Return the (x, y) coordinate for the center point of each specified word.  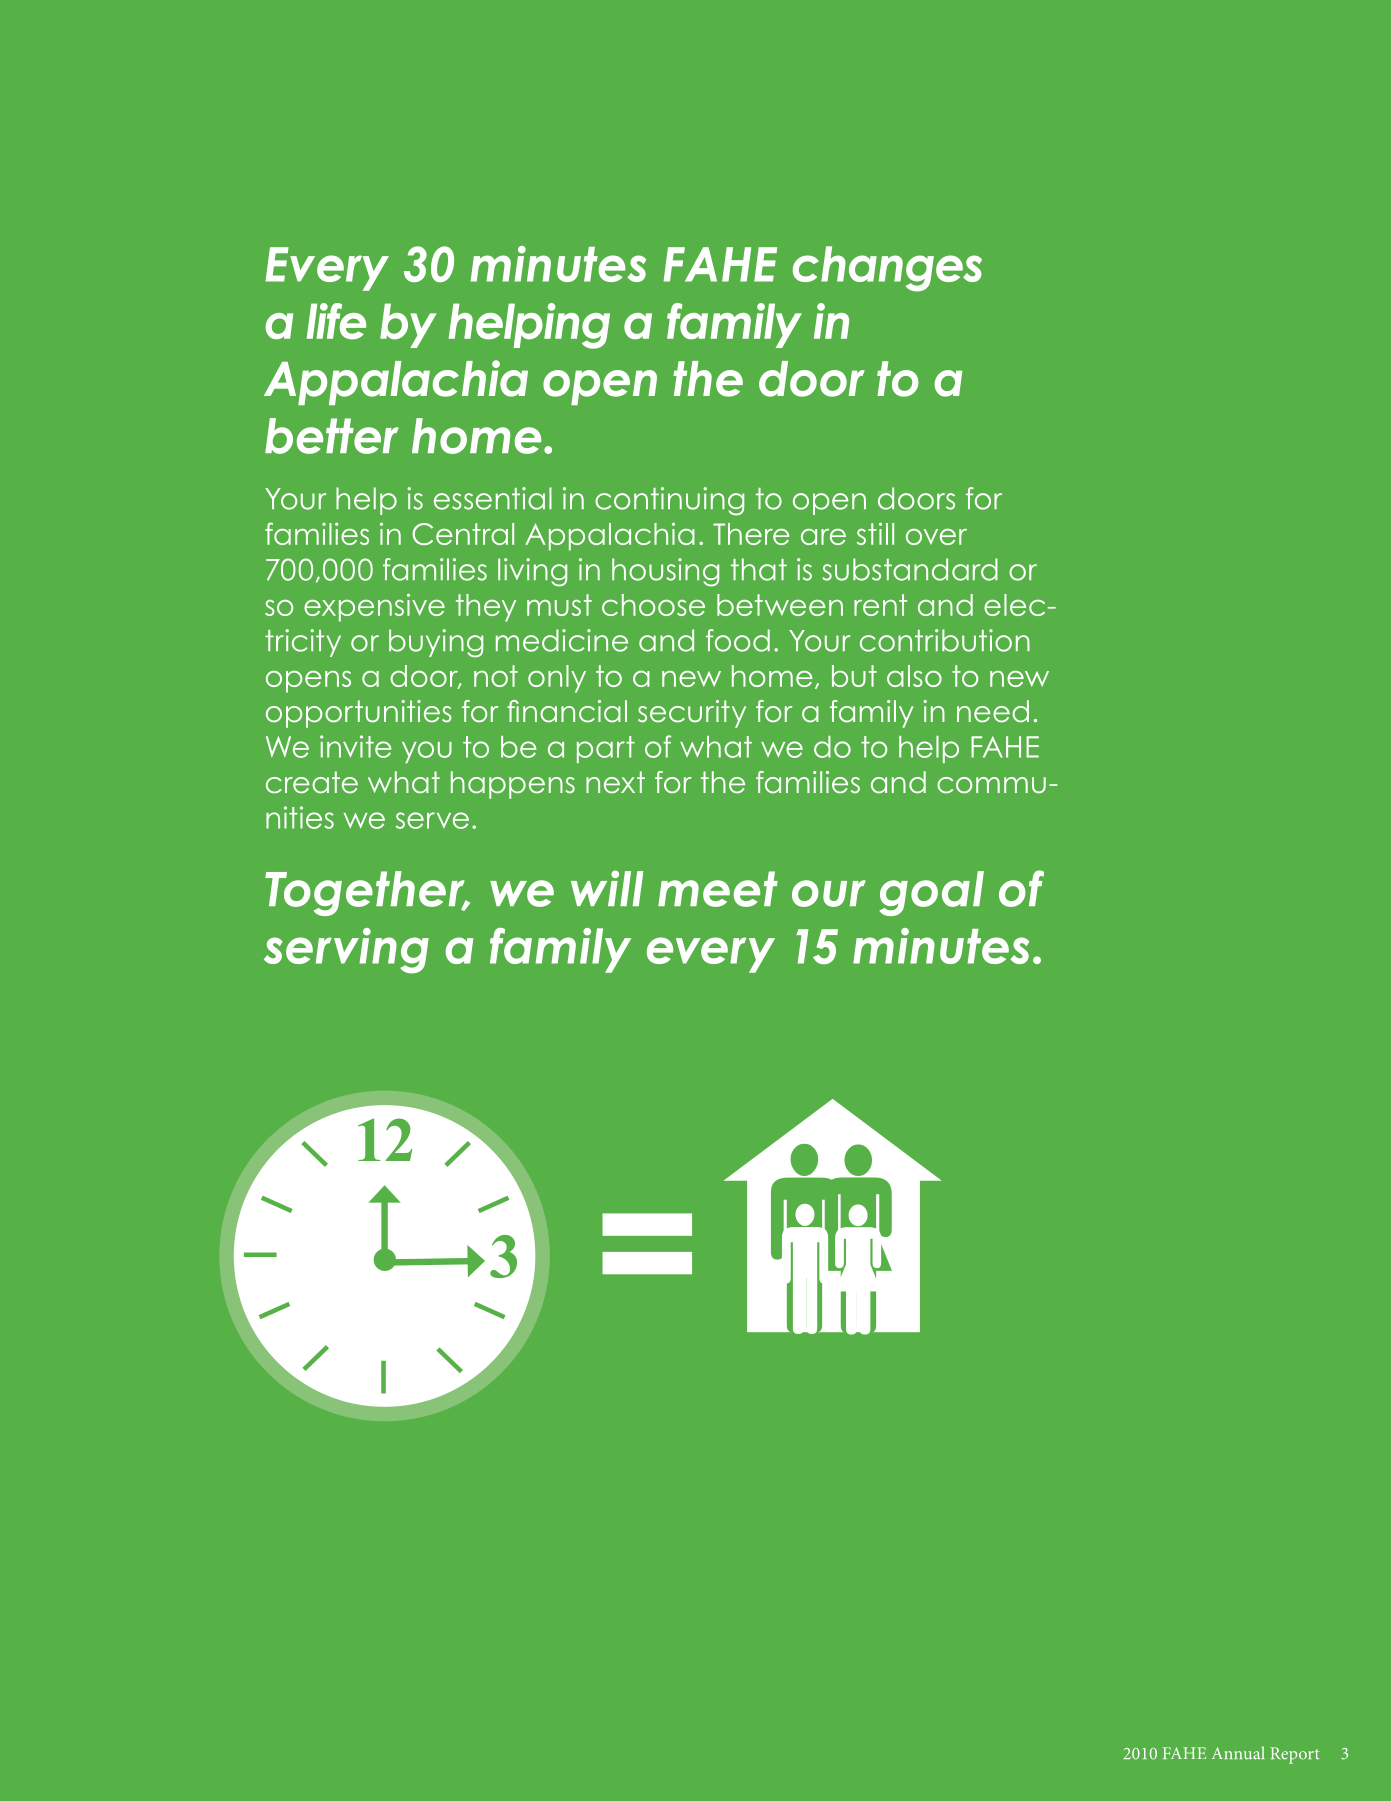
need (993, 711)
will (607, 888)
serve (432, 820)
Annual (1238, 1753)
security (692, 714)
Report (1295, 1755)
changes (887, 269)
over (936, 537)
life (336, 321)
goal (931, 893)
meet (718, 889)
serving (346, 951)
